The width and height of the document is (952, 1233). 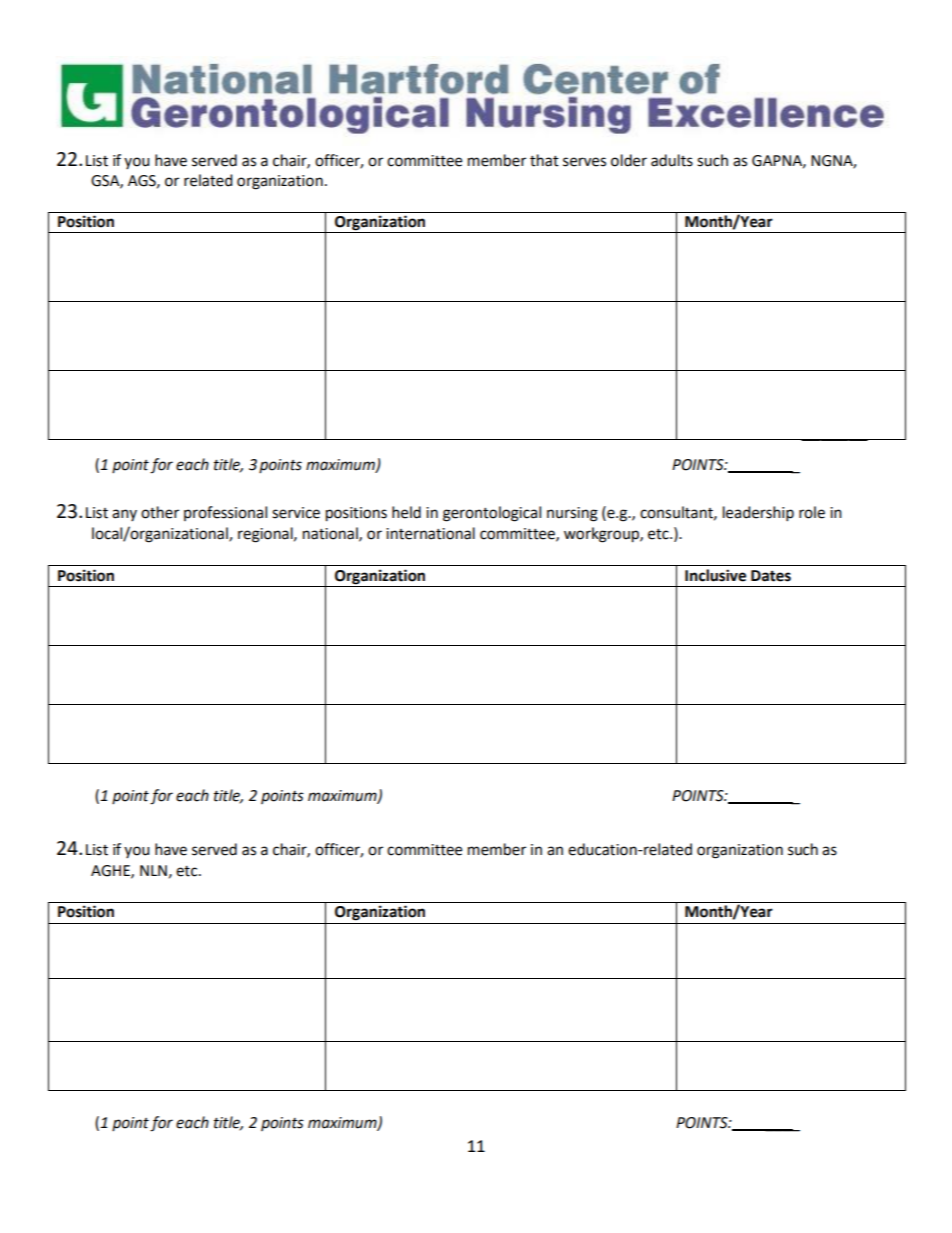 I want to click on that, so click(x=544, y=160).
